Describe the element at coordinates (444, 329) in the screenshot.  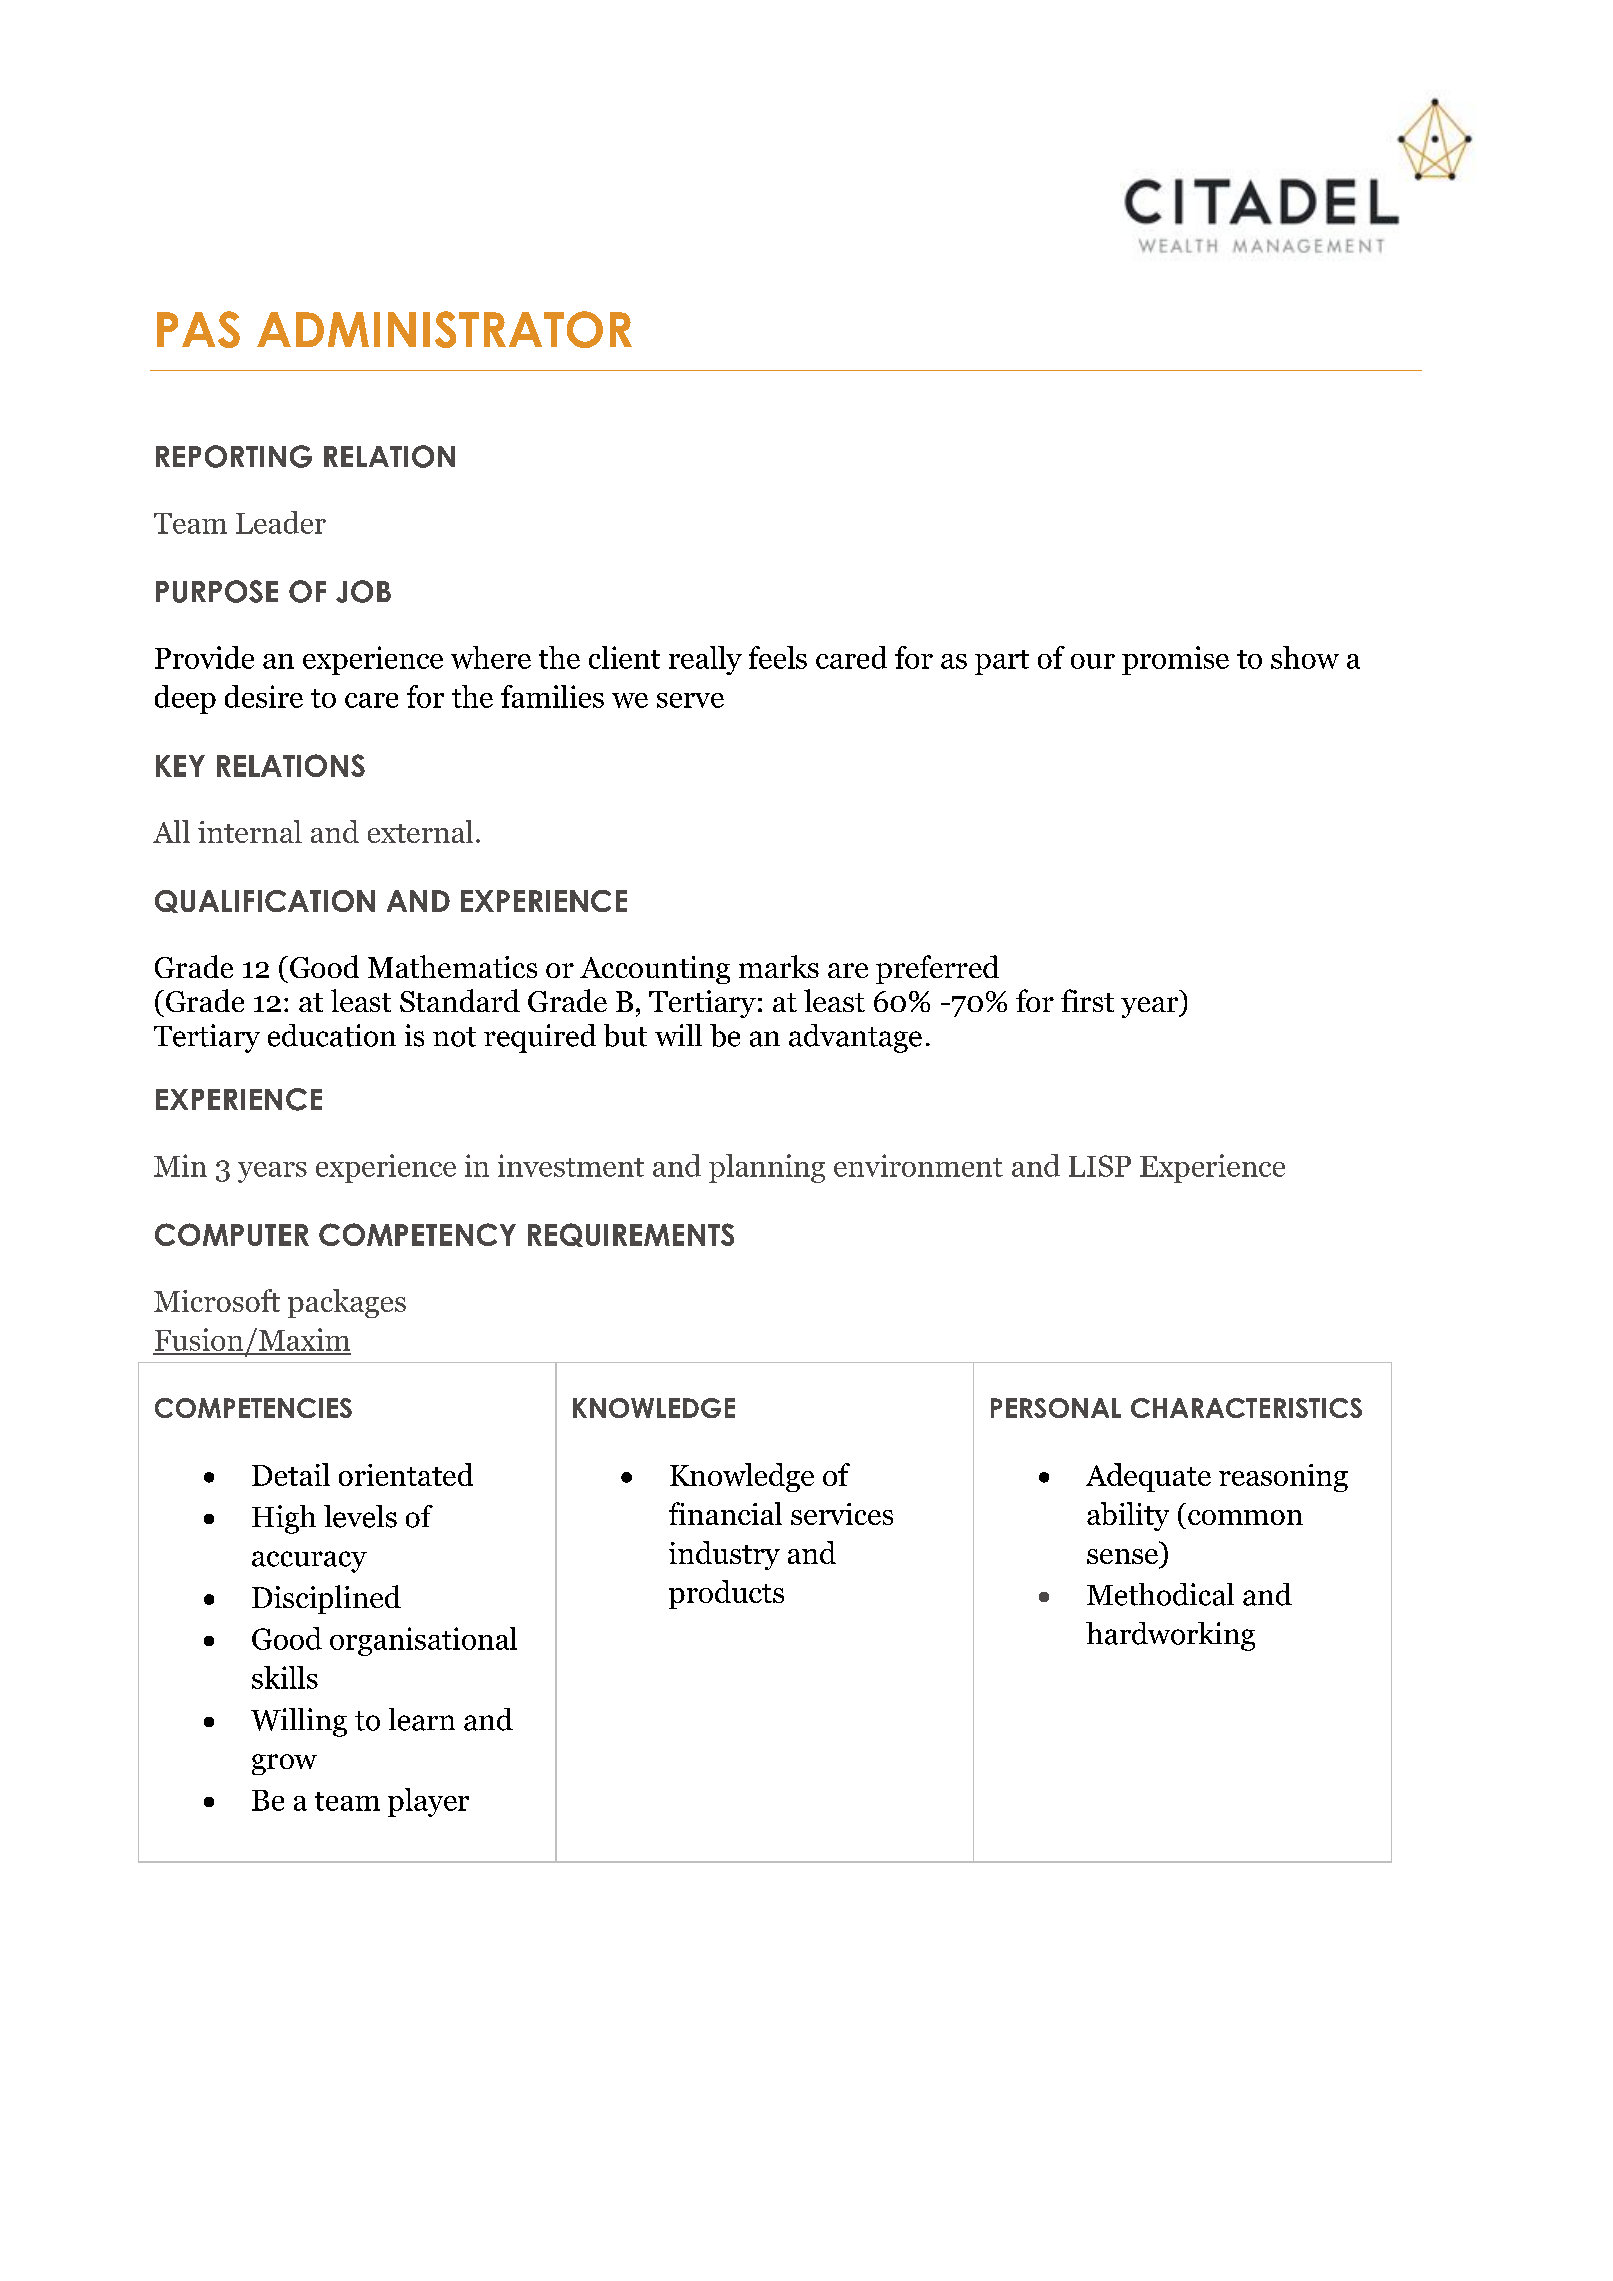
I see `ADMINISTRATOR` at that location.
